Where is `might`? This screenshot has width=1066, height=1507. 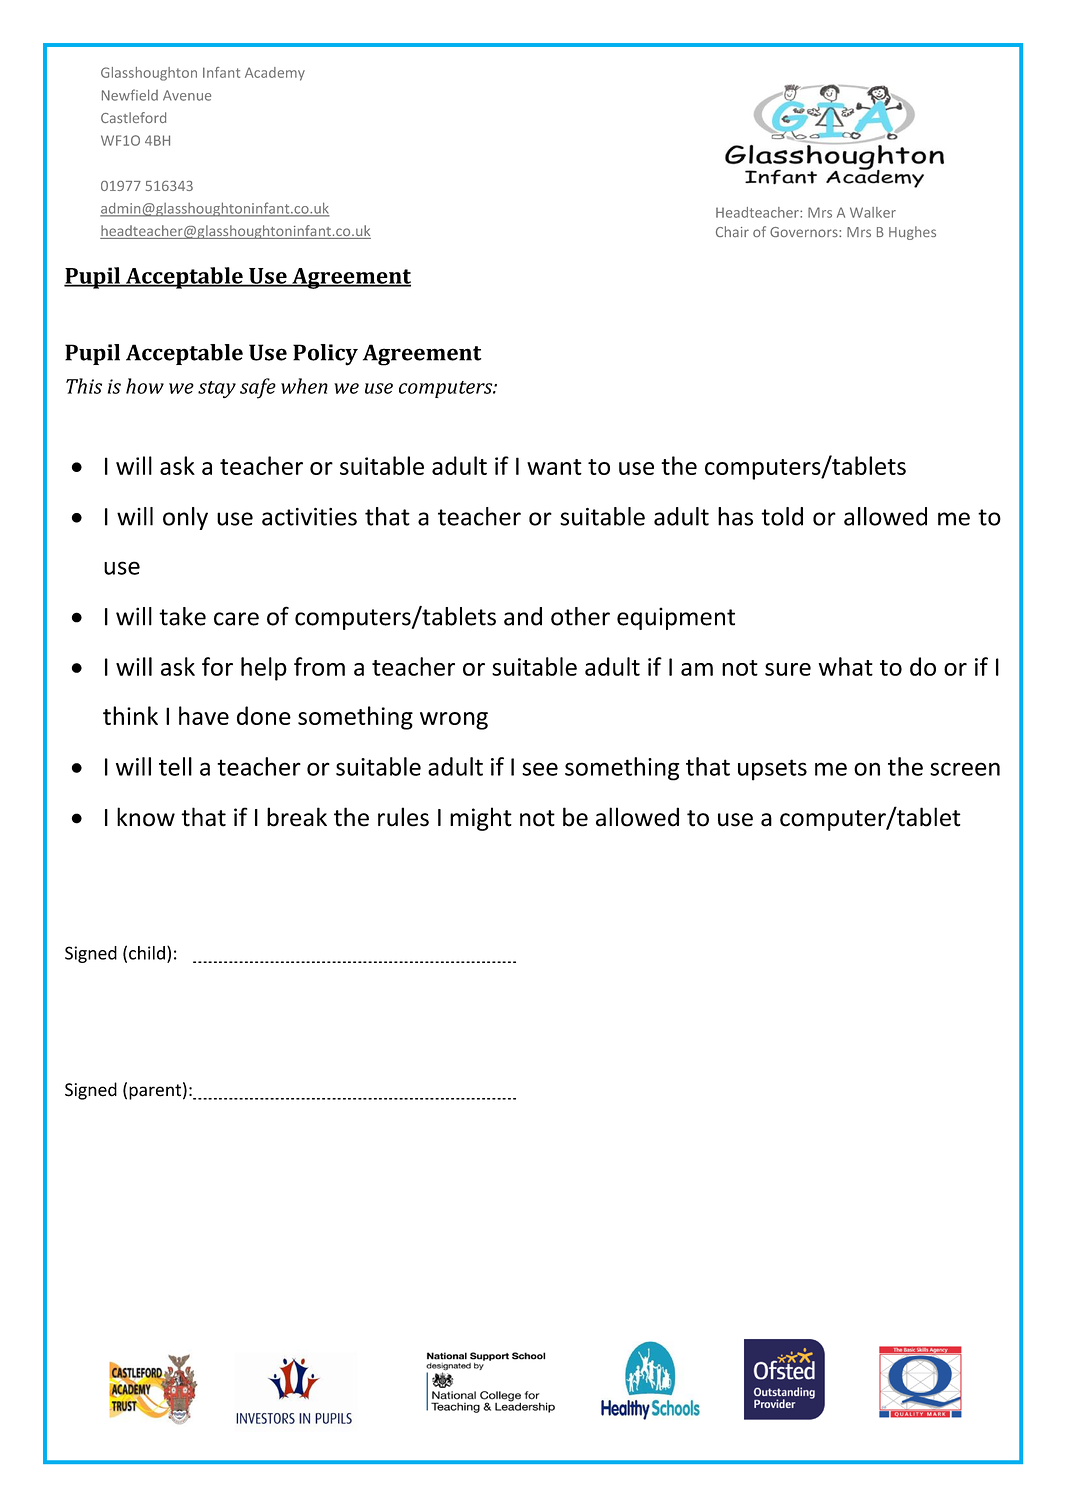
might is located at coordinates (481, 819).
